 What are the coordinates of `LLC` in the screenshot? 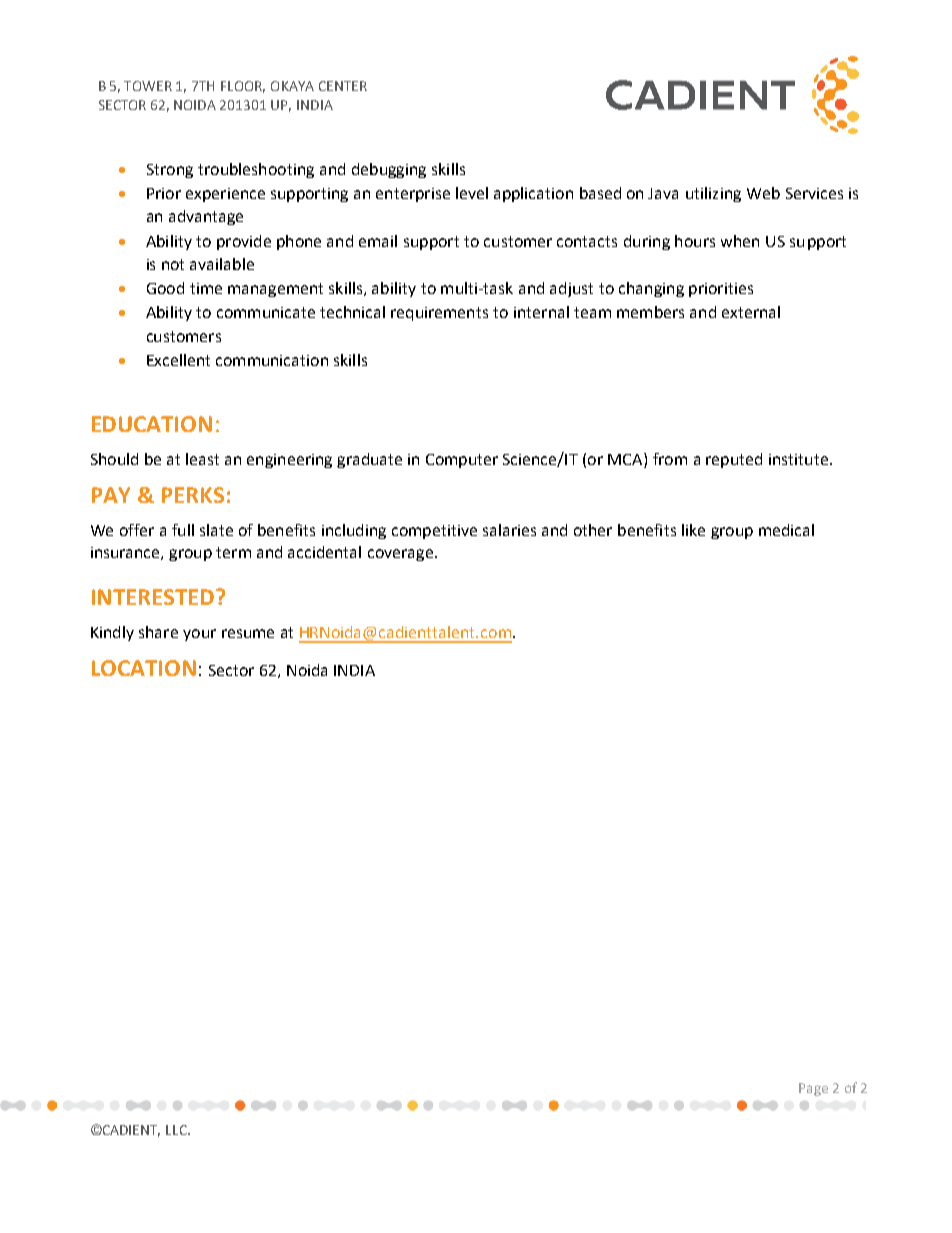 It's located at (177, 1130).
